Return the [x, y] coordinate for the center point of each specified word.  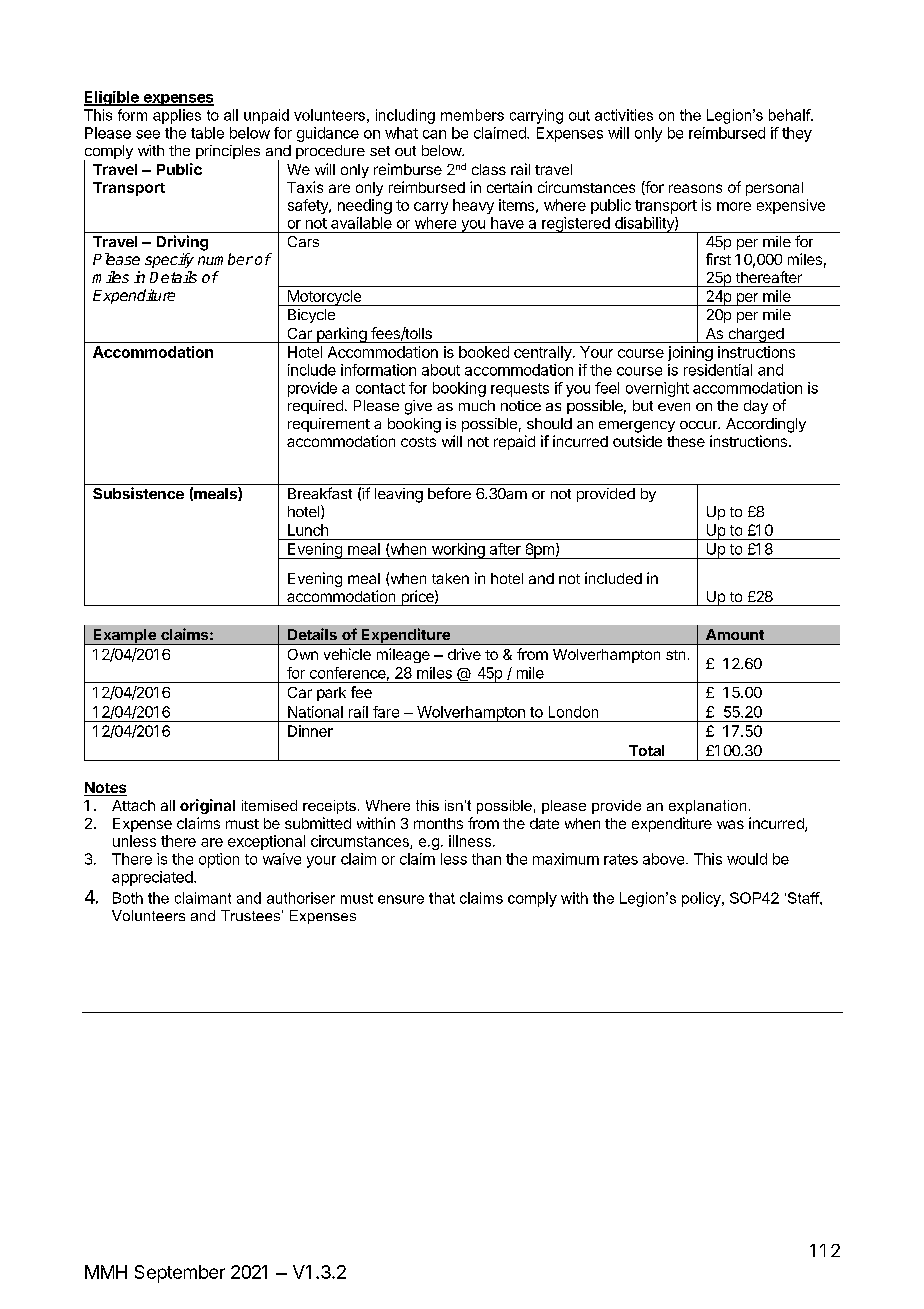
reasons [695, 188]
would [747, 859]
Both [128, 898]
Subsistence [138, 493]
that [442, 898]
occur [700, 425]
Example [124, 637]
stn [675, 655]
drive [464, 654]
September [180, 1274]
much [477, 405]
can [434, 134]
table [207, 133]
